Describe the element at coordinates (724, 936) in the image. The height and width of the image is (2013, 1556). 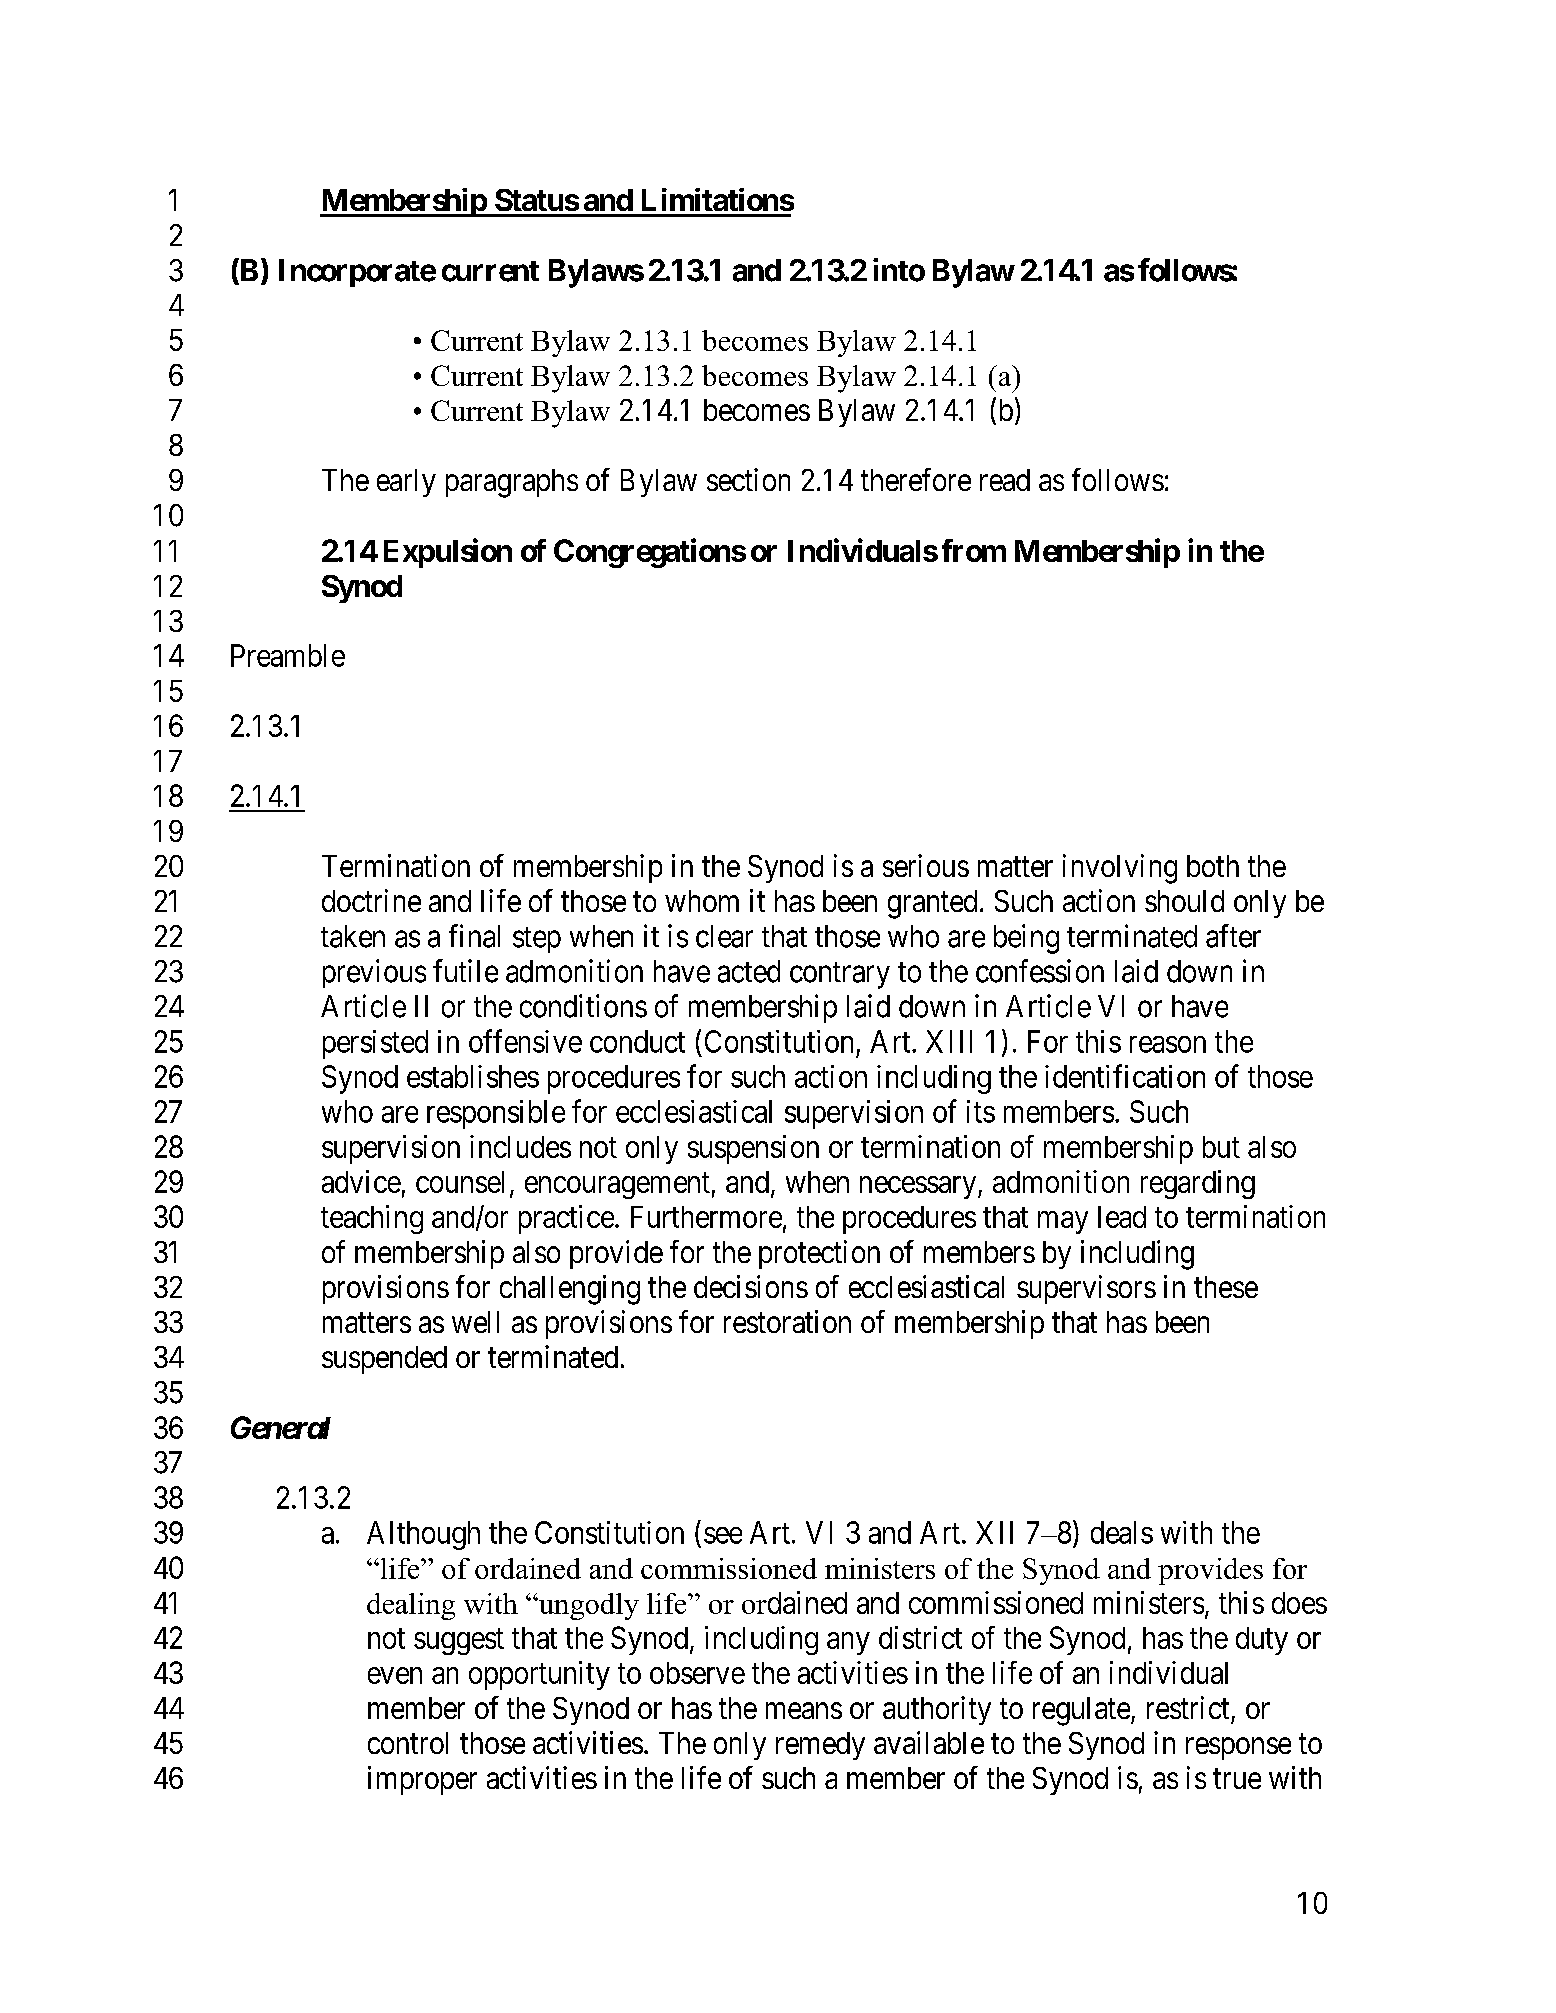
I see `clear` at that location.
